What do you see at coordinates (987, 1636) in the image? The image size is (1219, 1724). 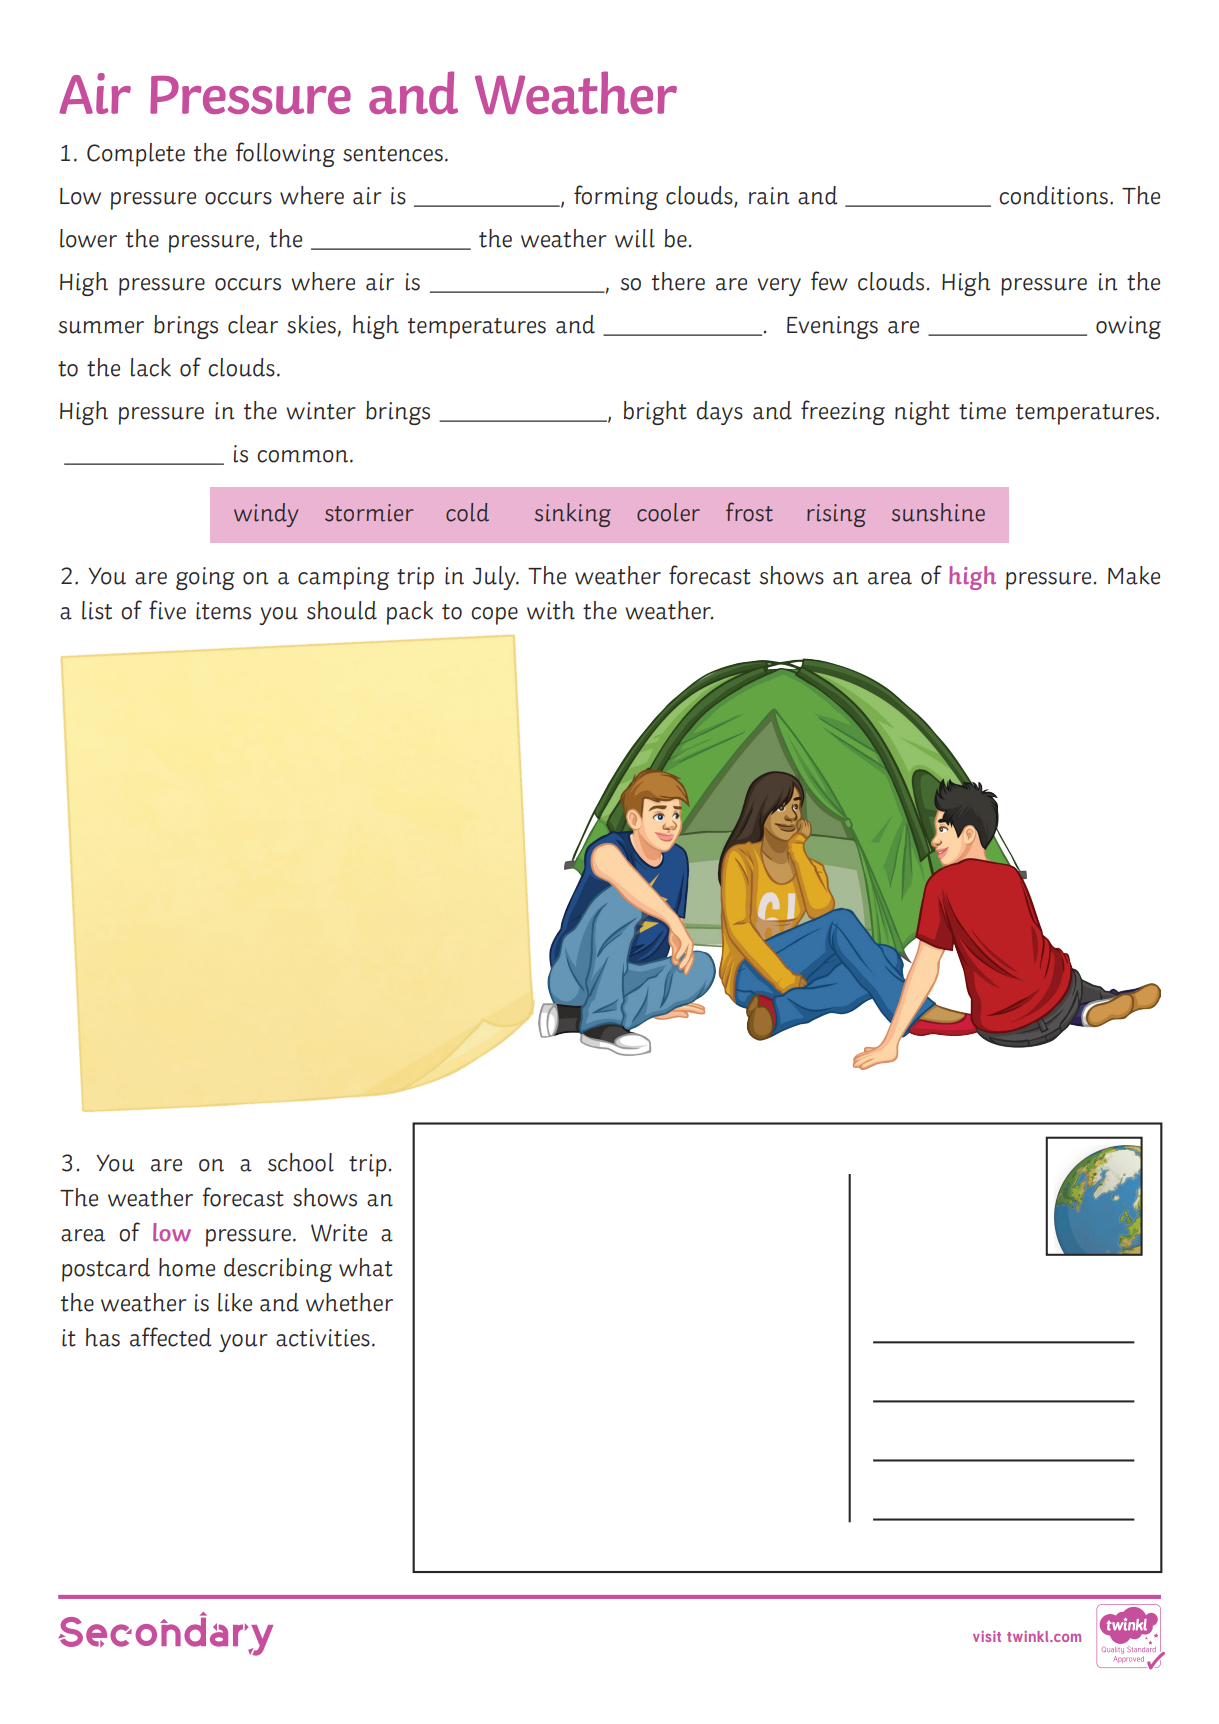 I see `visit` at bounding box center [987, 1636].
